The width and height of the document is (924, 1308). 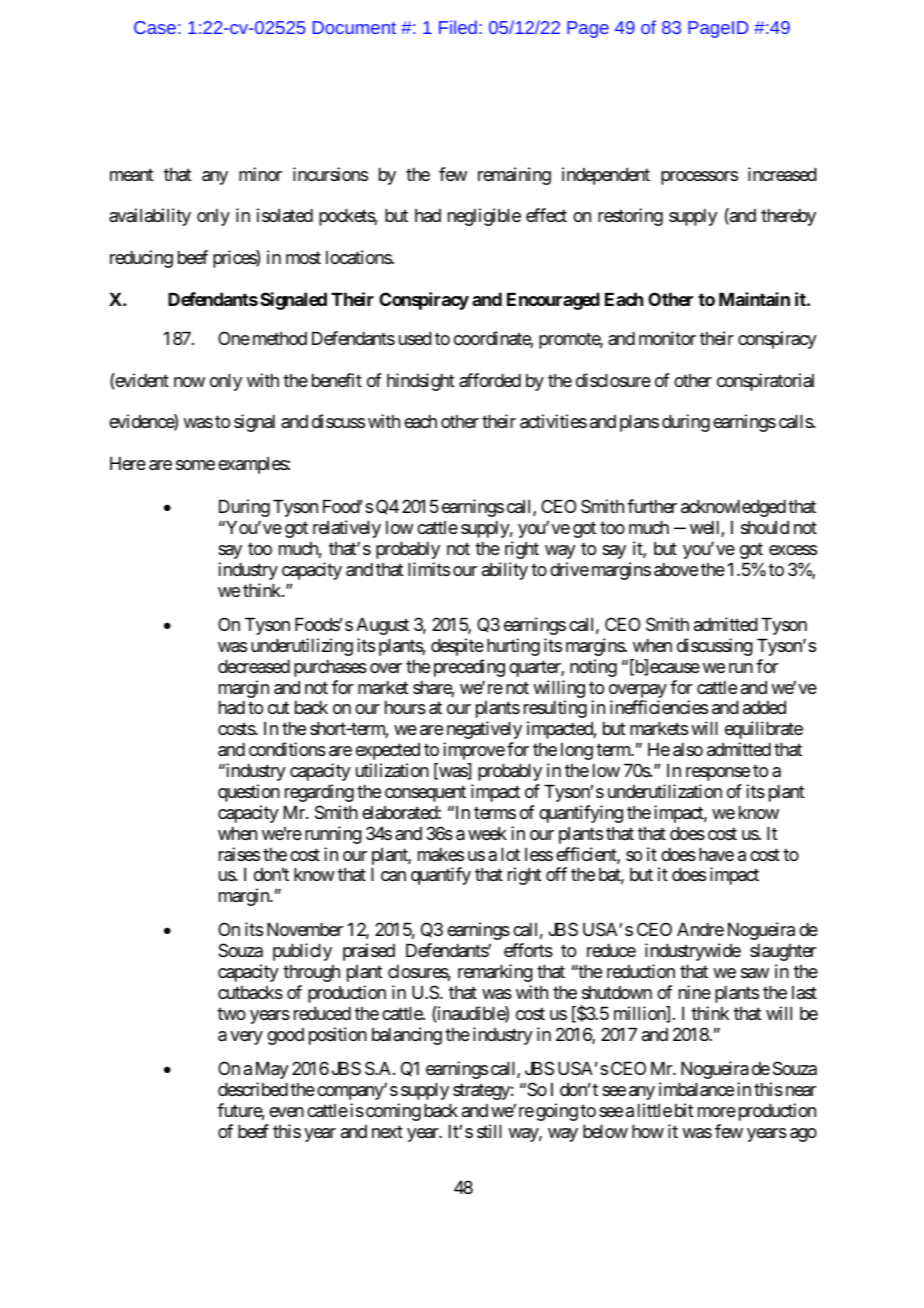 What do you see at coordinates (782, 174) in the document?
I see `increased` at bounding box center [782, 174].
